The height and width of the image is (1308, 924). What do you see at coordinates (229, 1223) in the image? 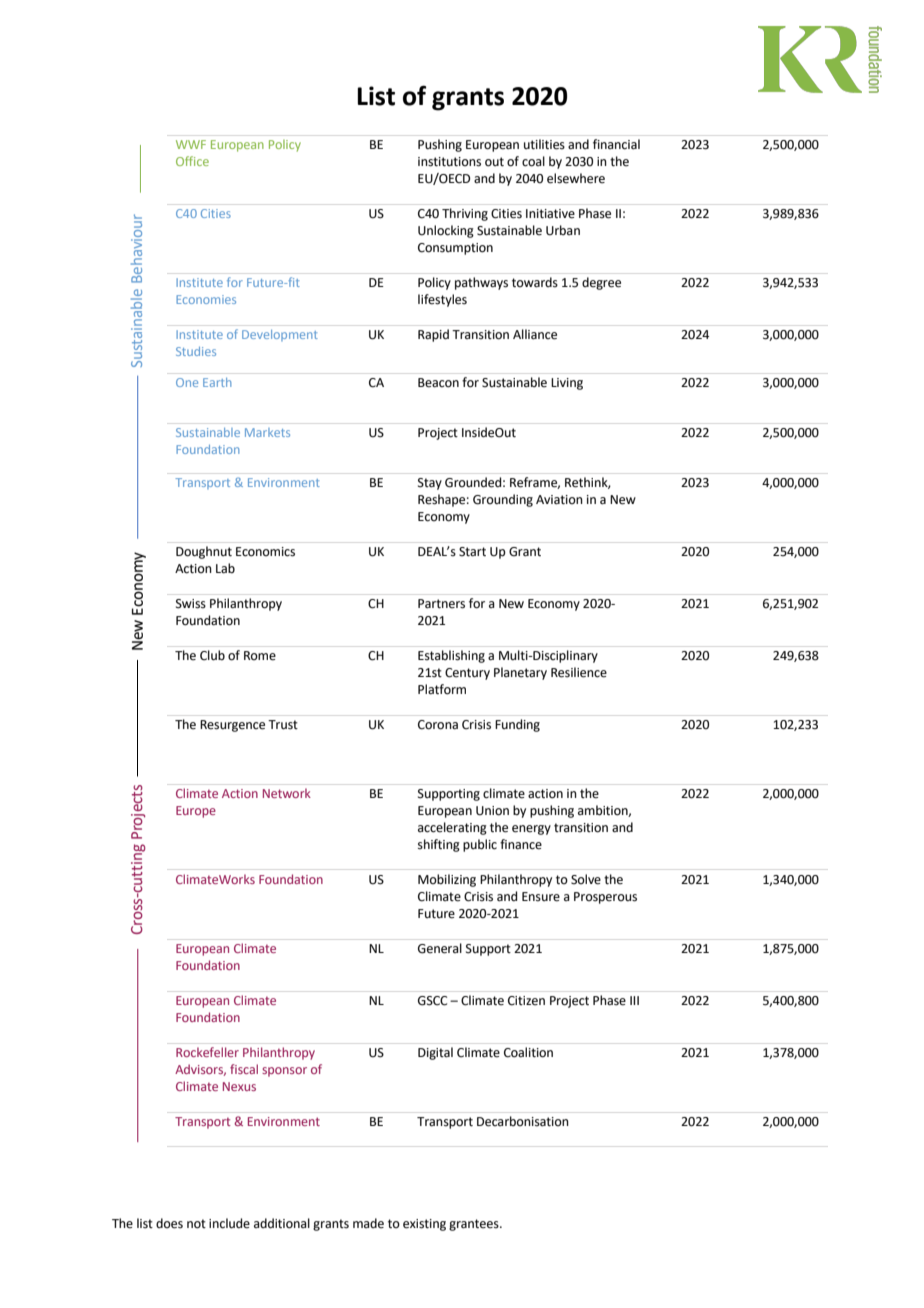
I see `include` at bounding box center [229, 1223].
